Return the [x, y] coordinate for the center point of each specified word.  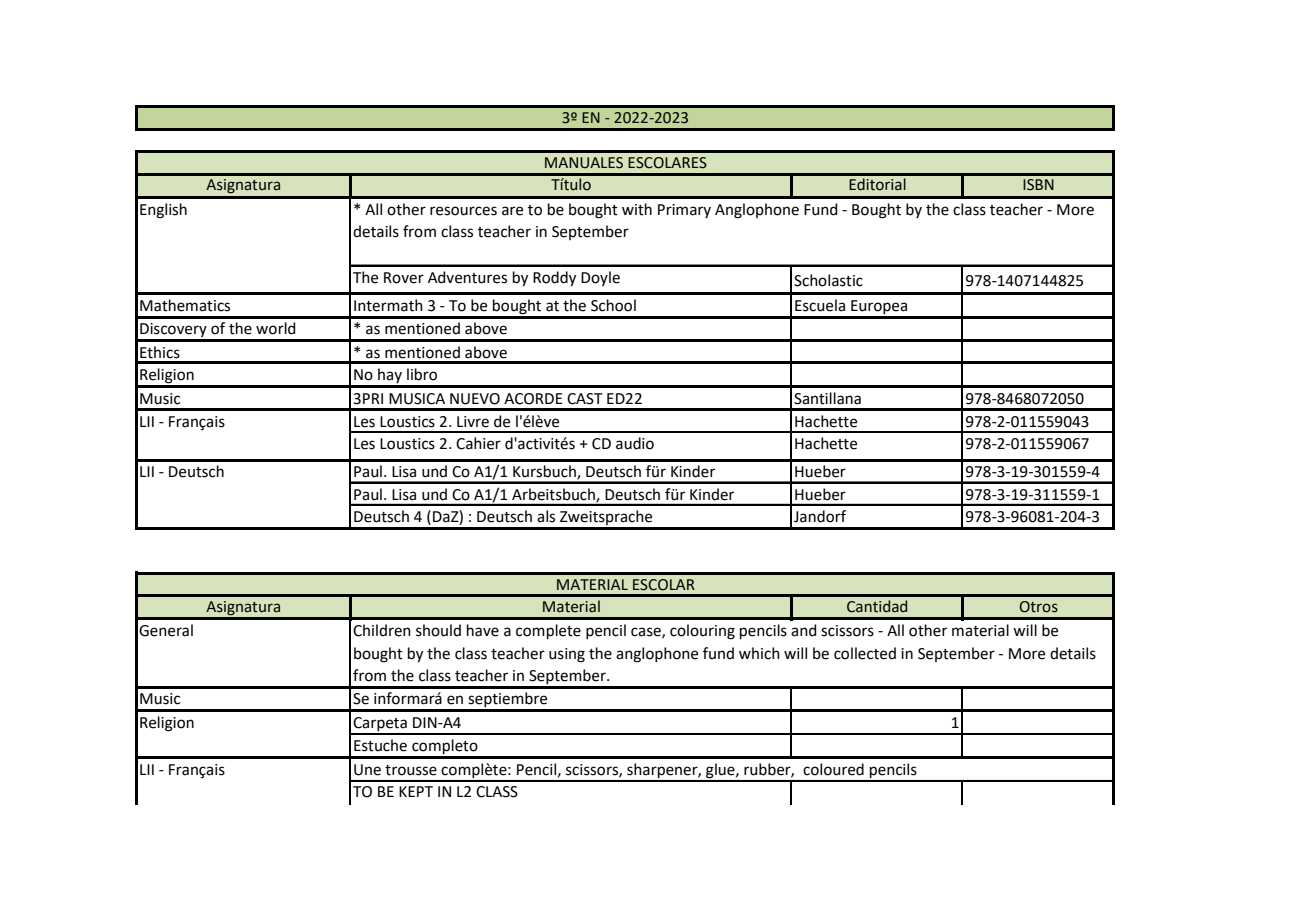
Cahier [478, 443]
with [637, 209]
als [546, 516]
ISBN [1038, 185]
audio [635, 443]
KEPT [416, 791]
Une [367, 770]
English [163, 211]
